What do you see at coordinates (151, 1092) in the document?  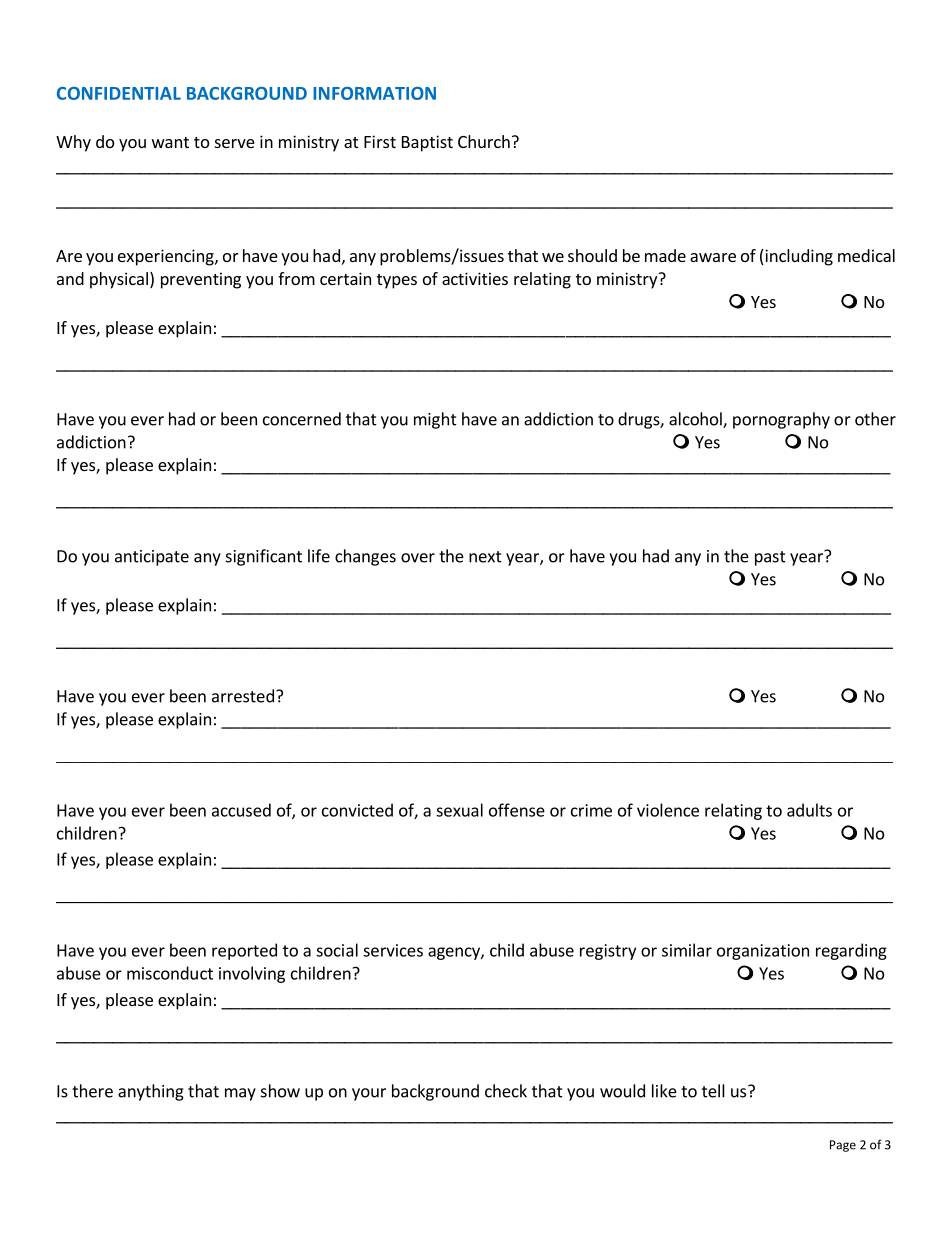 I see `anything` at bounding box center [151, 1092].
